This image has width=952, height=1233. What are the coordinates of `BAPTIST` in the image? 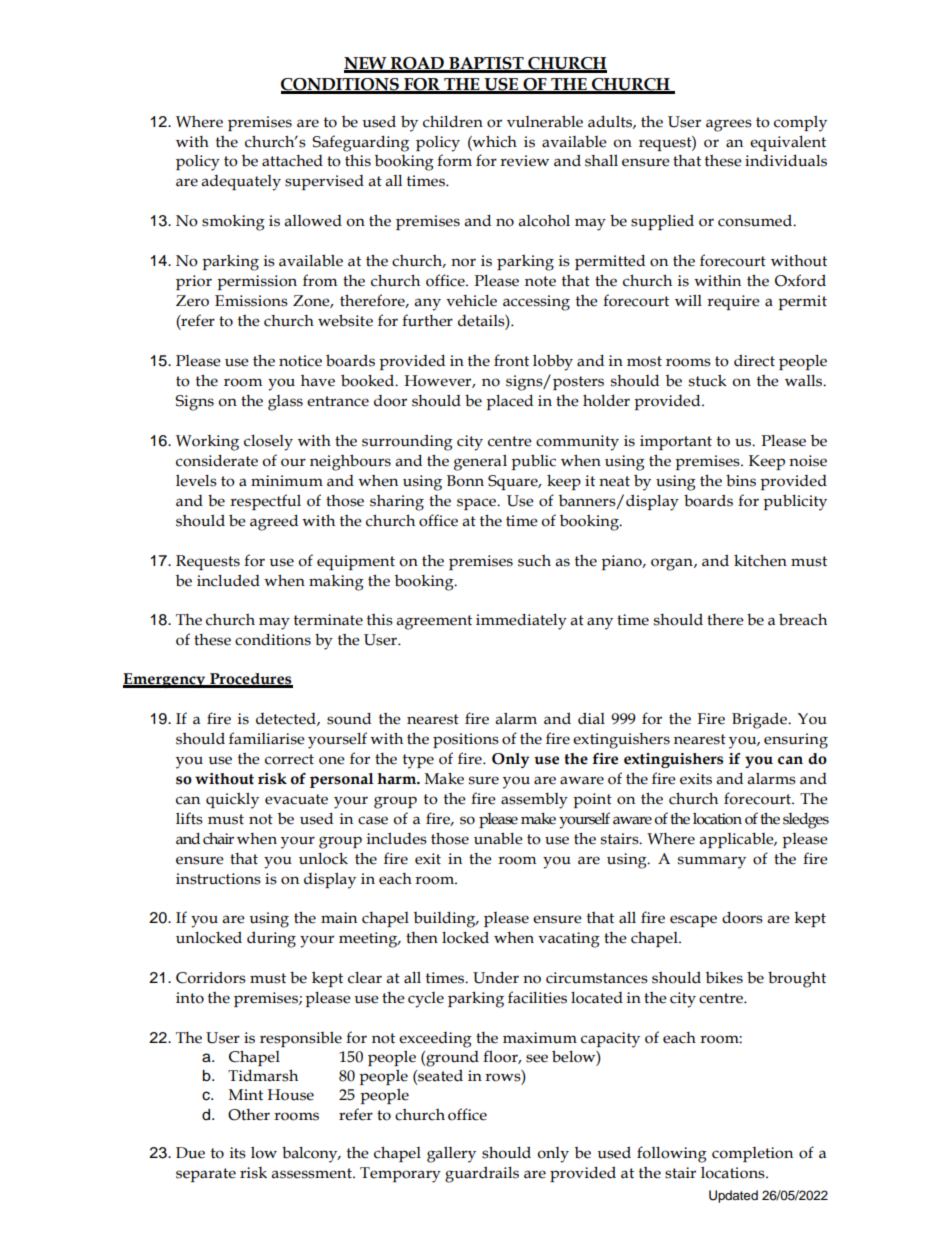 It's located at (486, 64).
